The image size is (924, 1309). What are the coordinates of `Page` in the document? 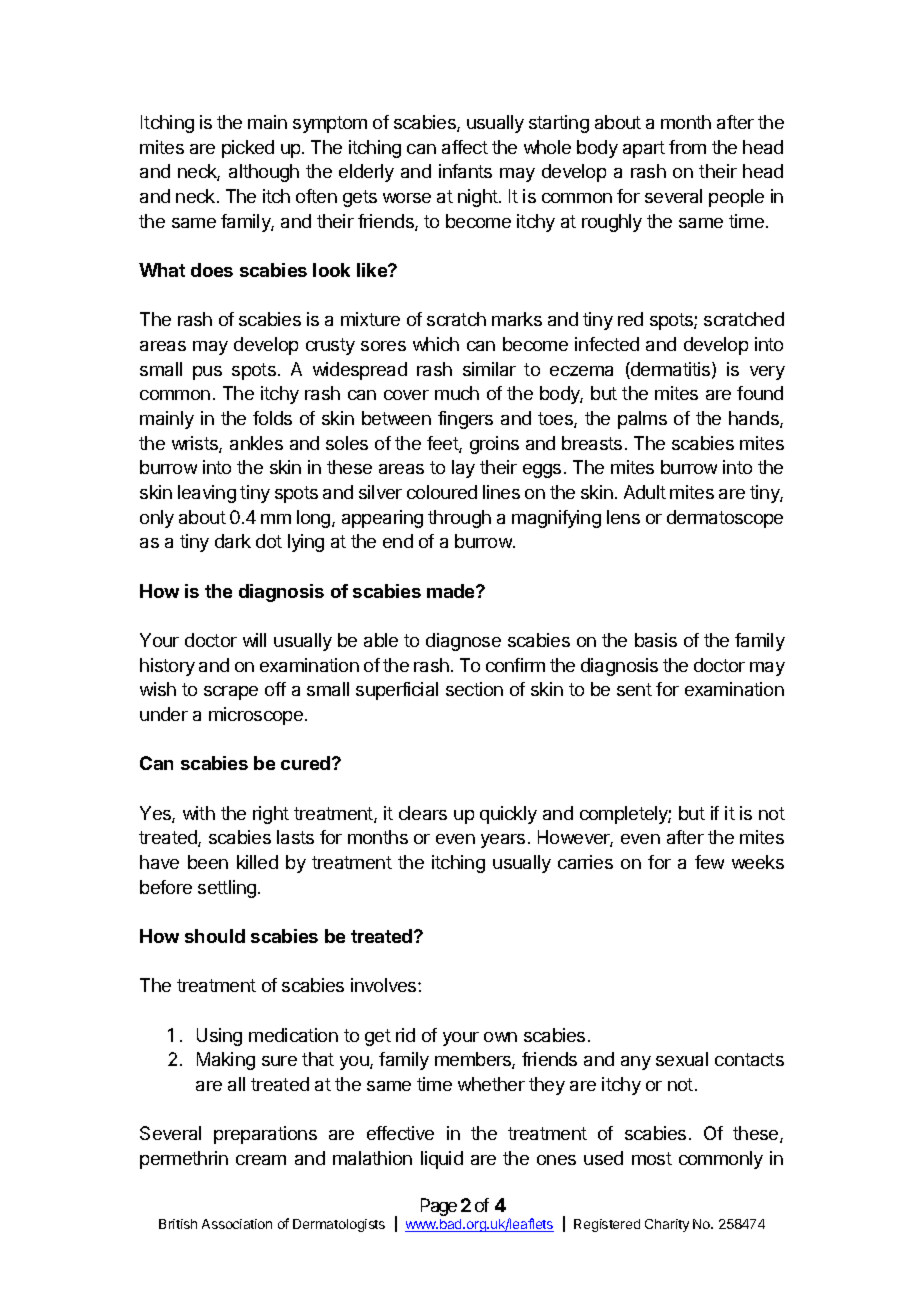 It's located at (439, 1207).
